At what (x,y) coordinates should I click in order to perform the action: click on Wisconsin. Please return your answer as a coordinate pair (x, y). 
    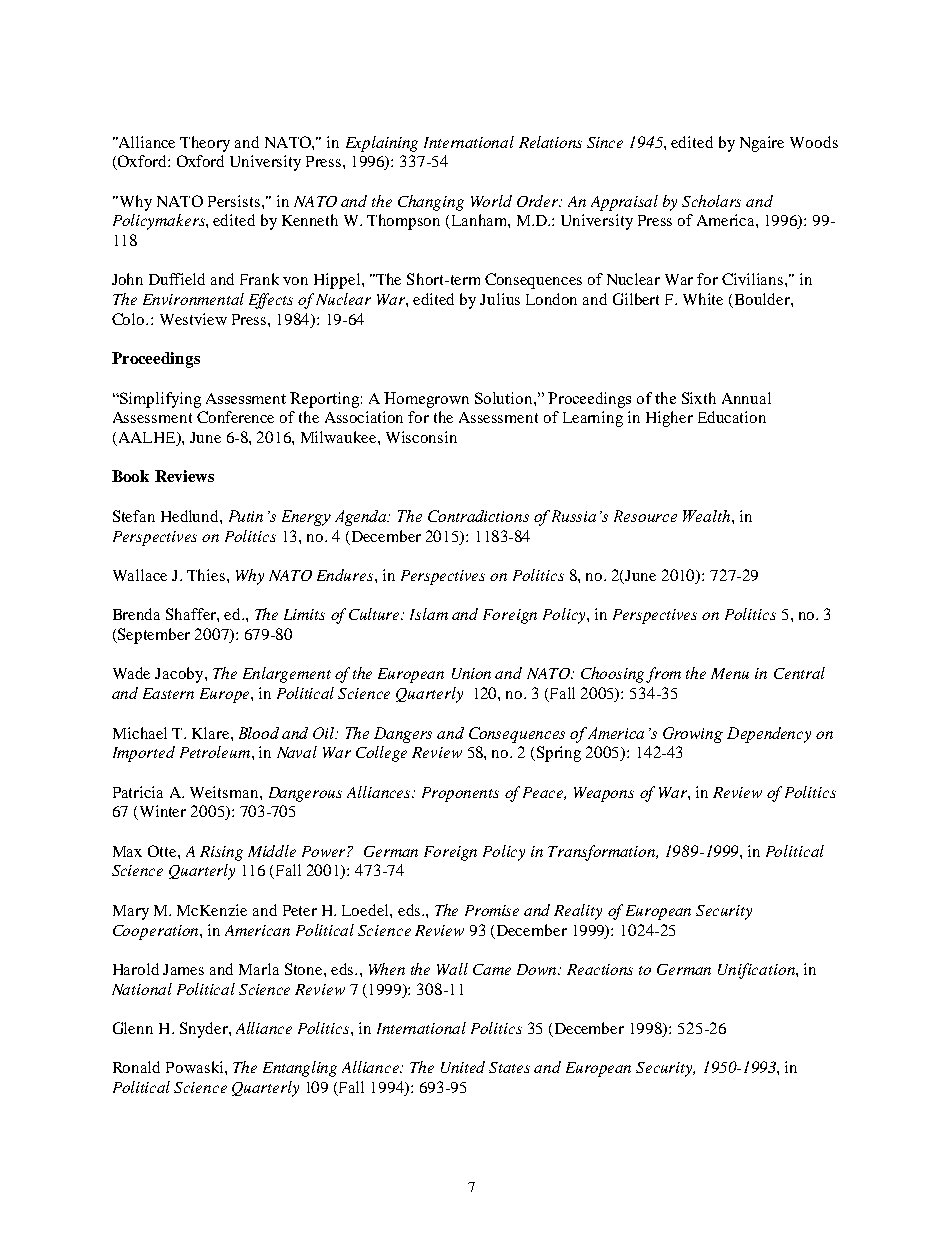
    Looking at the image, I should click on (421, 437).
